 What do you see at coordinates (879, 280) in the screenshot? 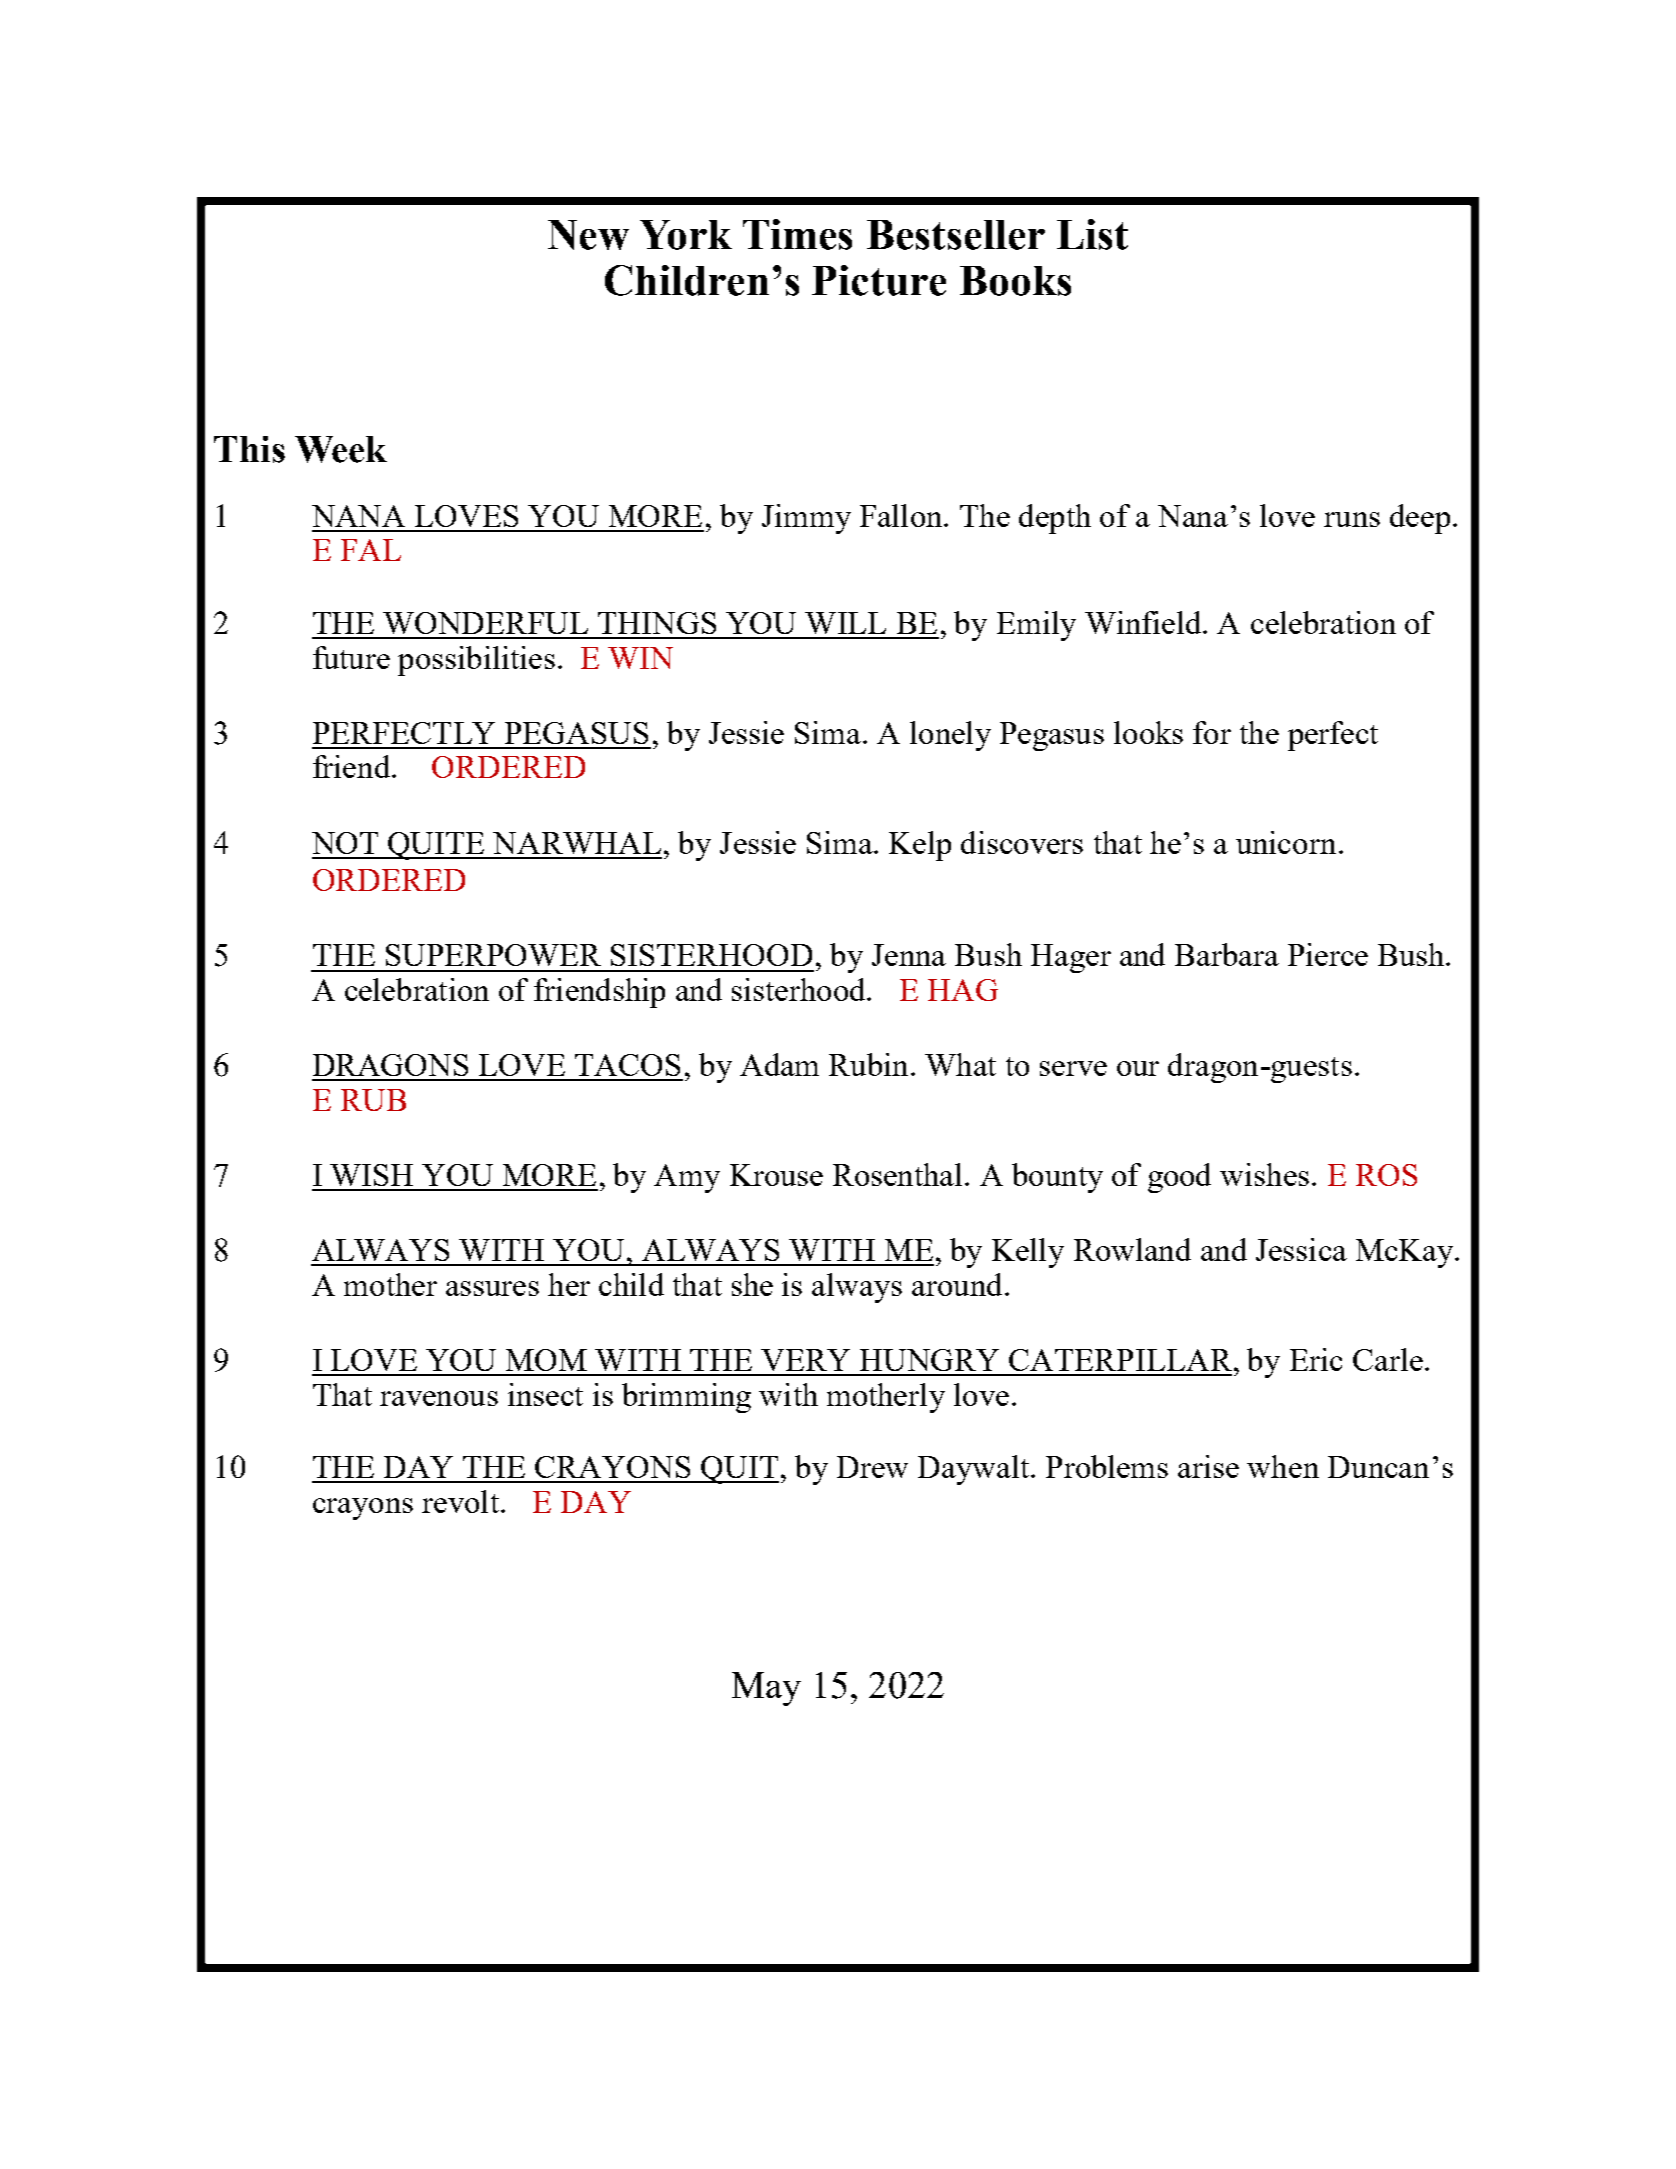
I see `Picture` at bounding box center [879, 280].
